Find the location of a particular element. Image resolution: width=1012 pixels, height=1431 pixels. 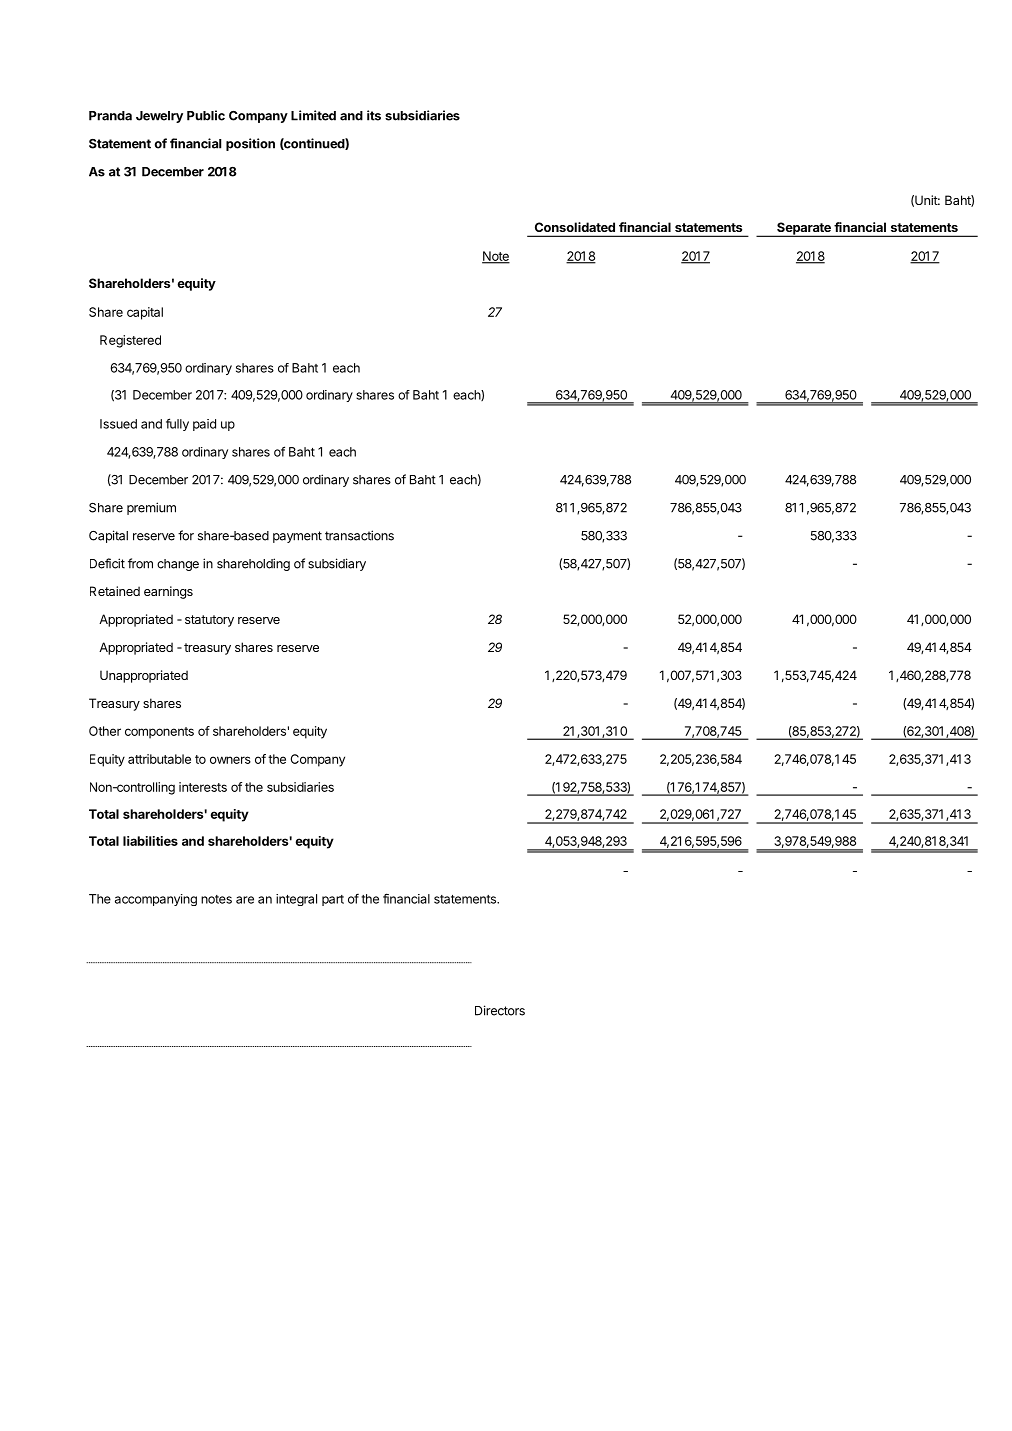

Public is located at coordinates (206, 115).
